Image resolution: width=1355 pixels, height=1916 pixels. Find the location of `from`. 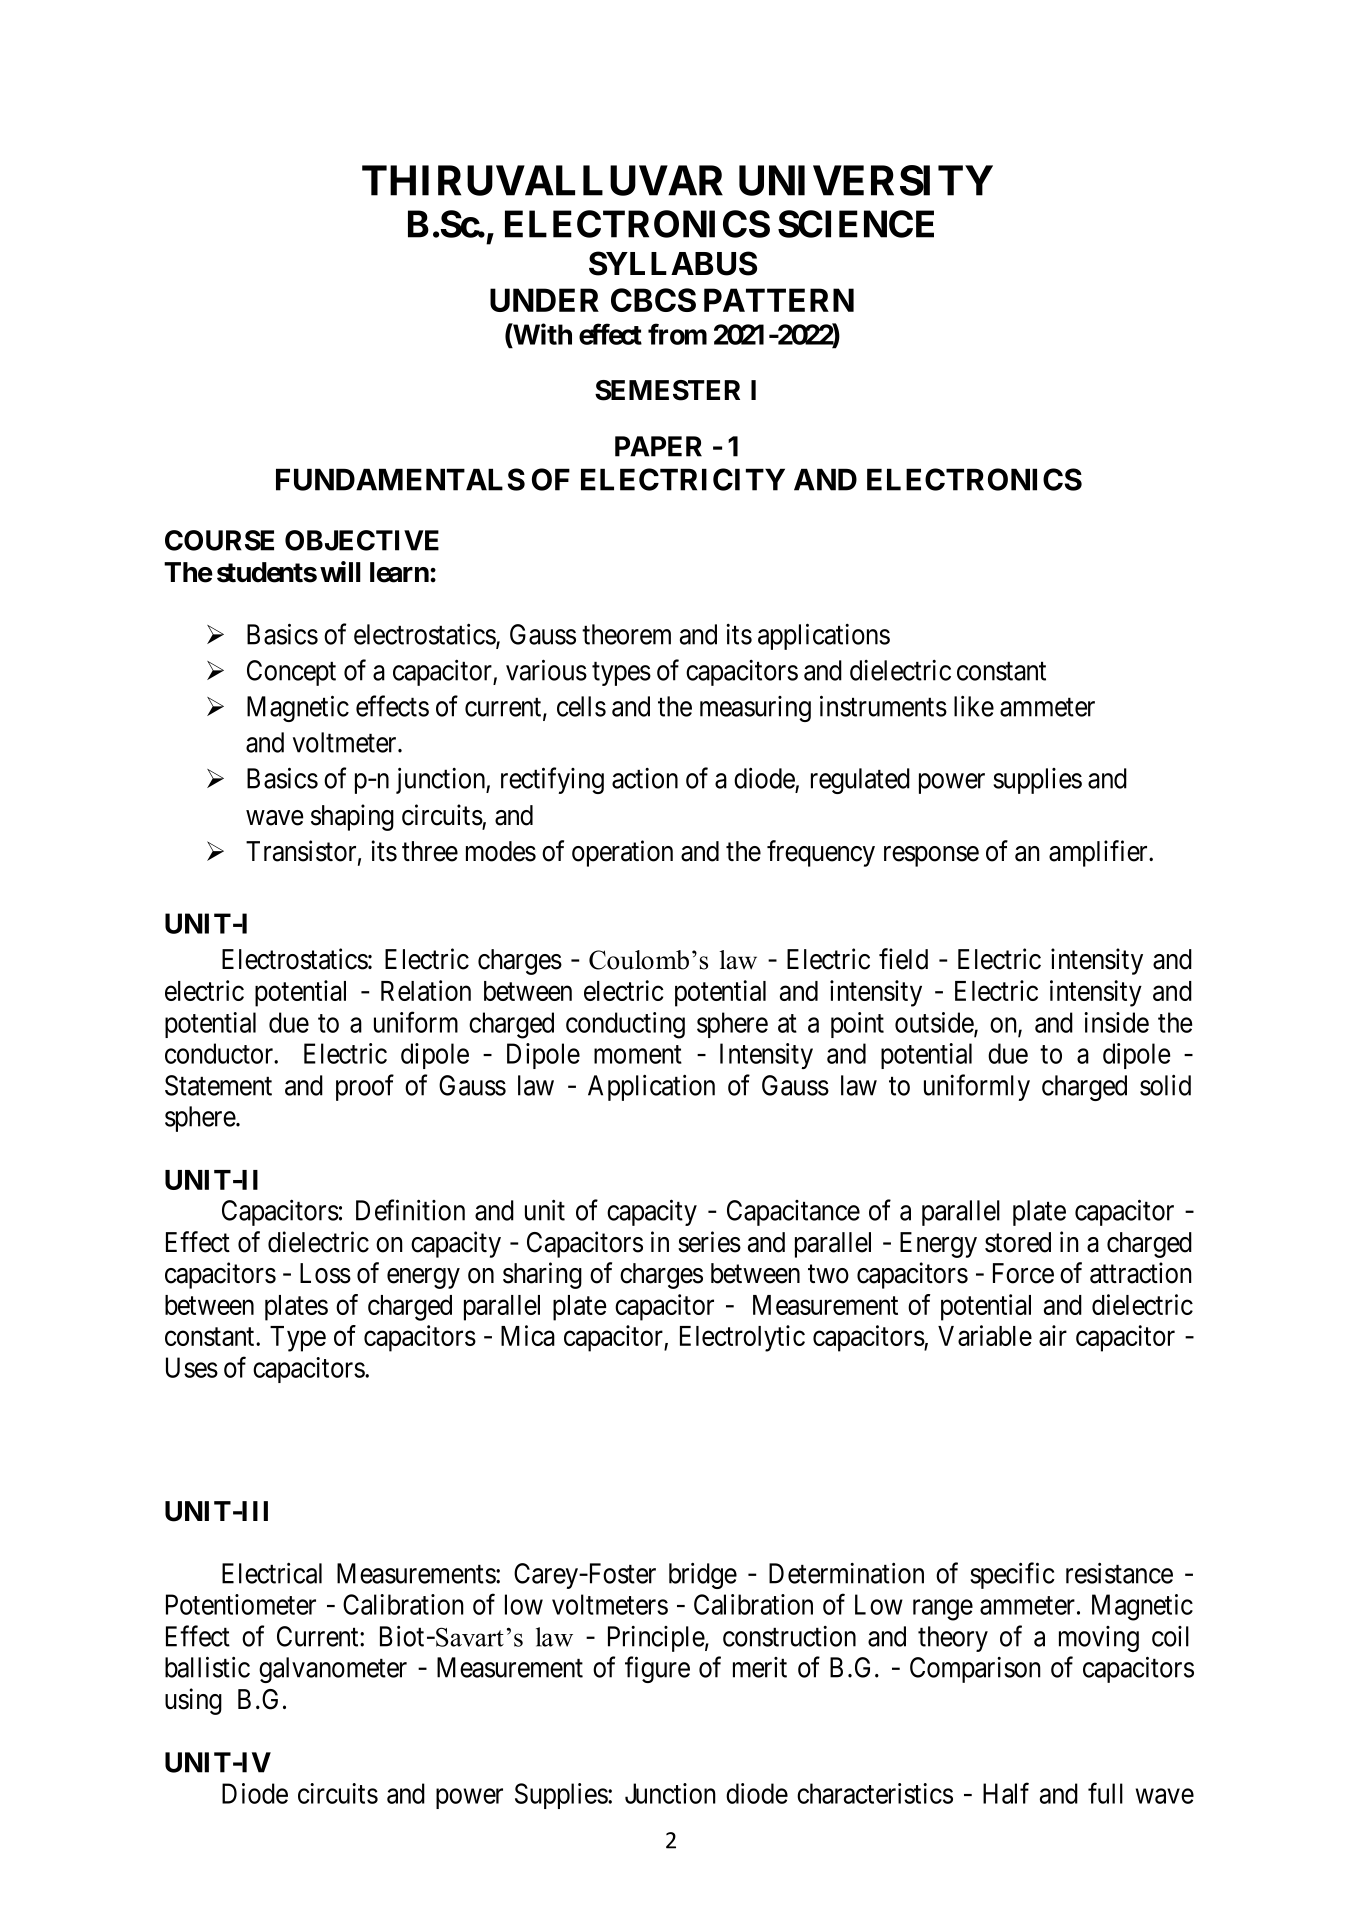

from is located at coordinates (677, 334).
